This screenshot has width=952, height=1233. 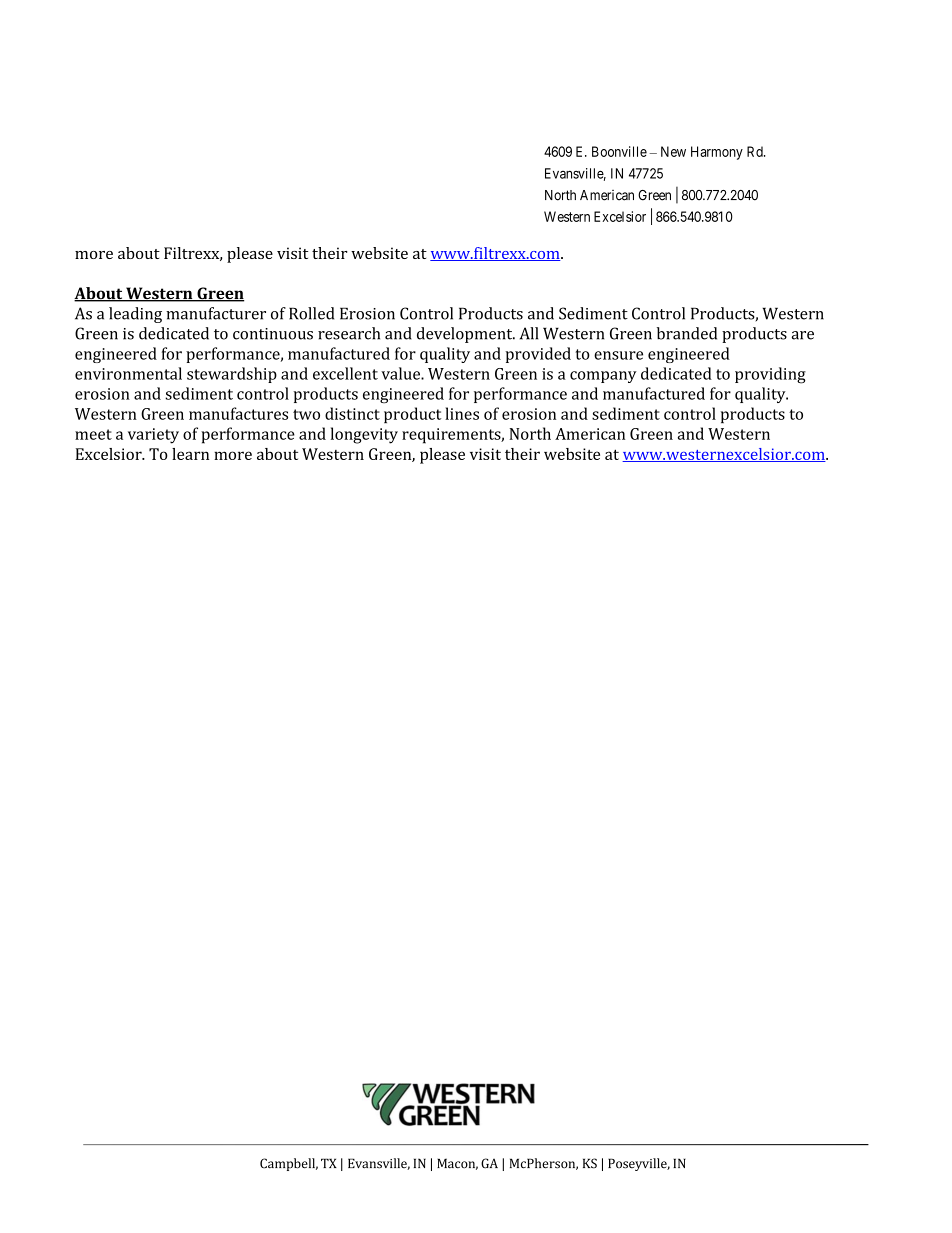 I want to click on Rolled, so click(x=311, y=313).
